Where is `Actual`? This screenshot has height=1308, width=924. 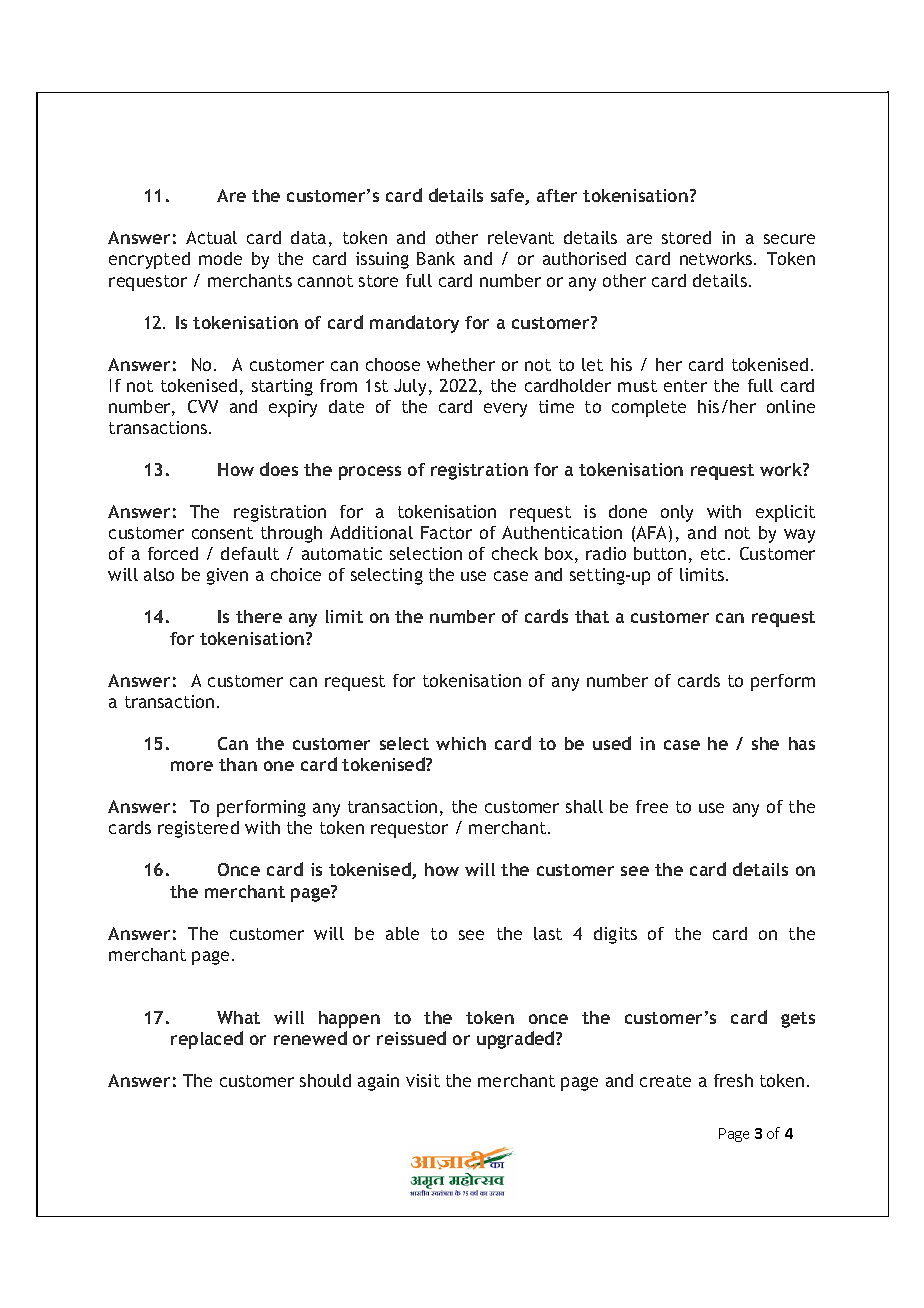
Actual is located at coordinates (211, 237).
